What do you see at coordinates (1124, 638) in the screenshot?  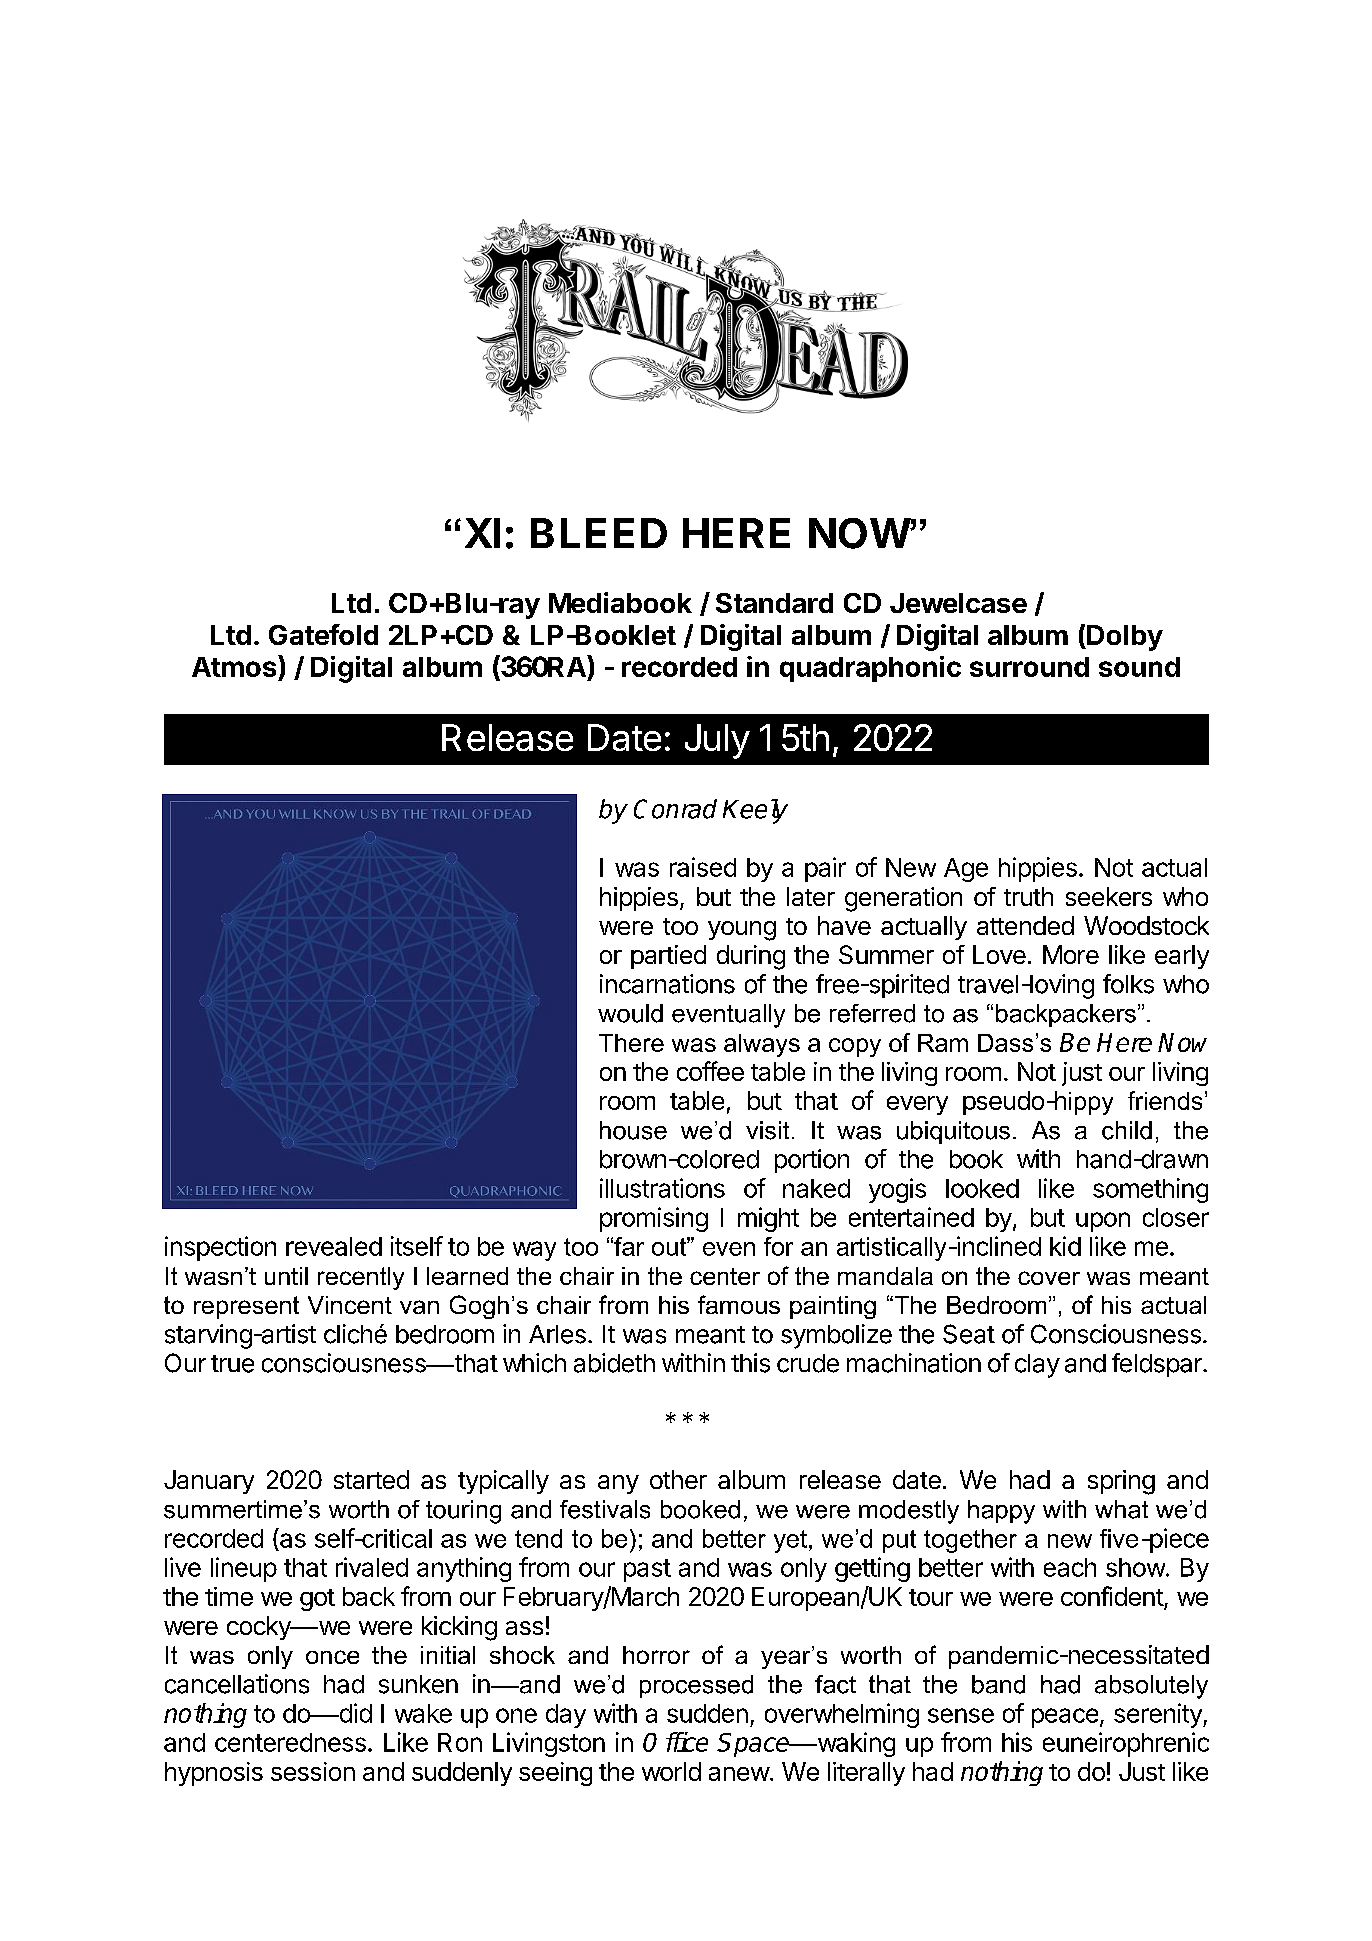 I see `Dolby` at bounding box center [1124, 638].
